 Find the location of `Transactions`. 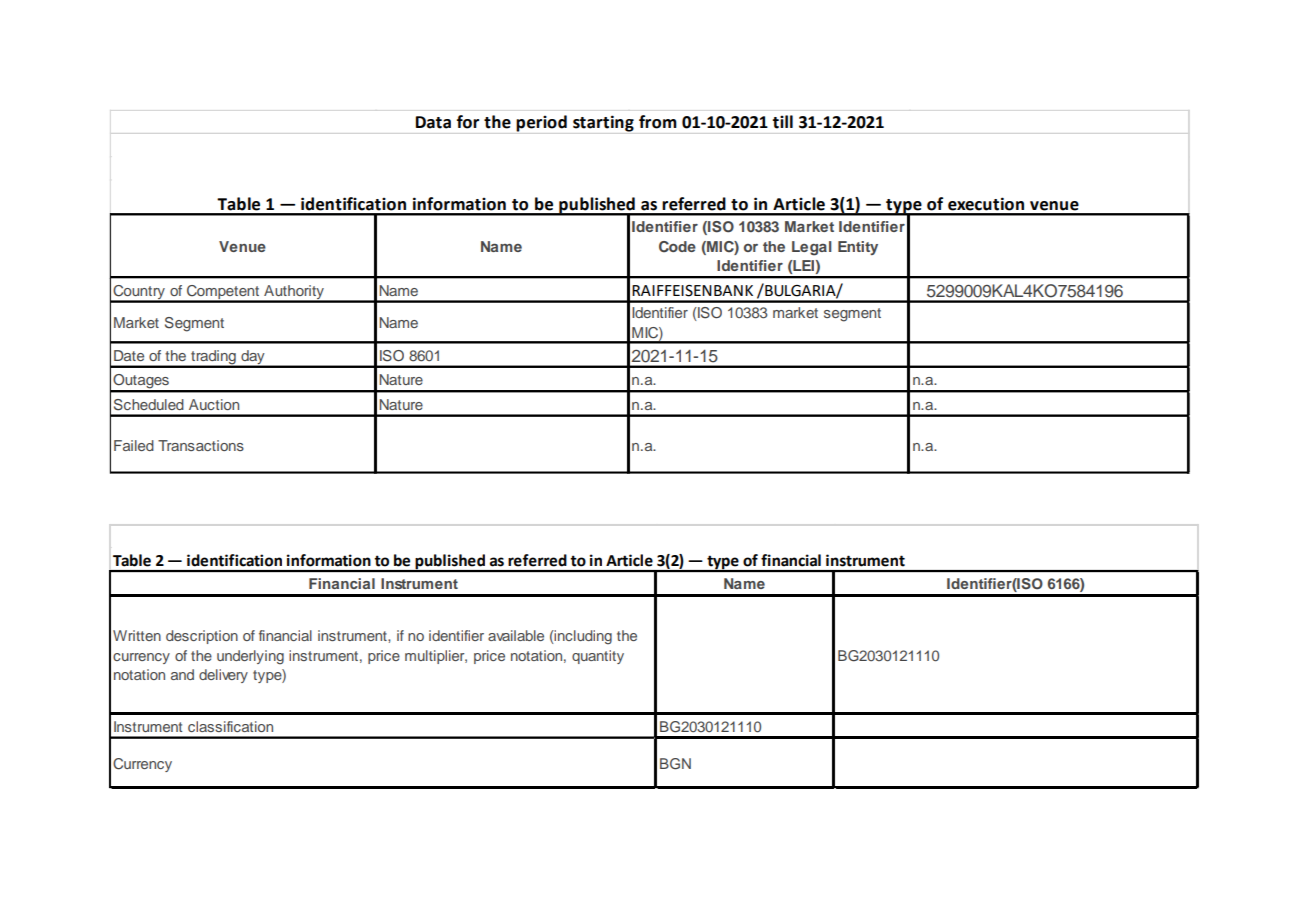

Transactions is located at coordinates (201, 445).
